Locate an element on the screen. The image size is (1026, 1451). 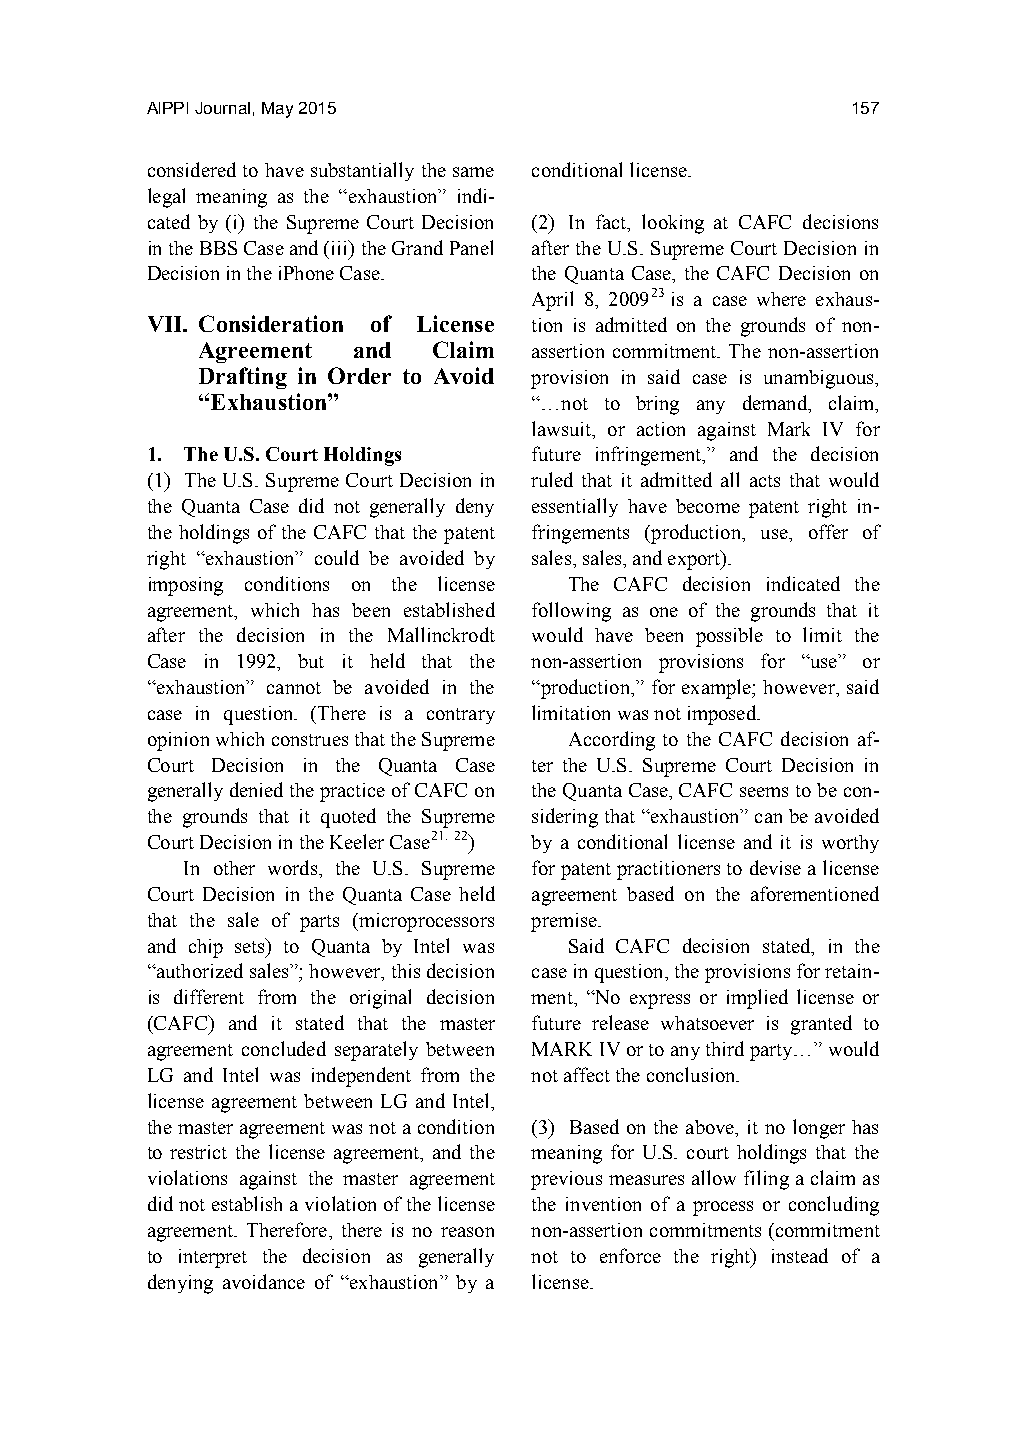
cannot is located at coordinates (294, 688).
